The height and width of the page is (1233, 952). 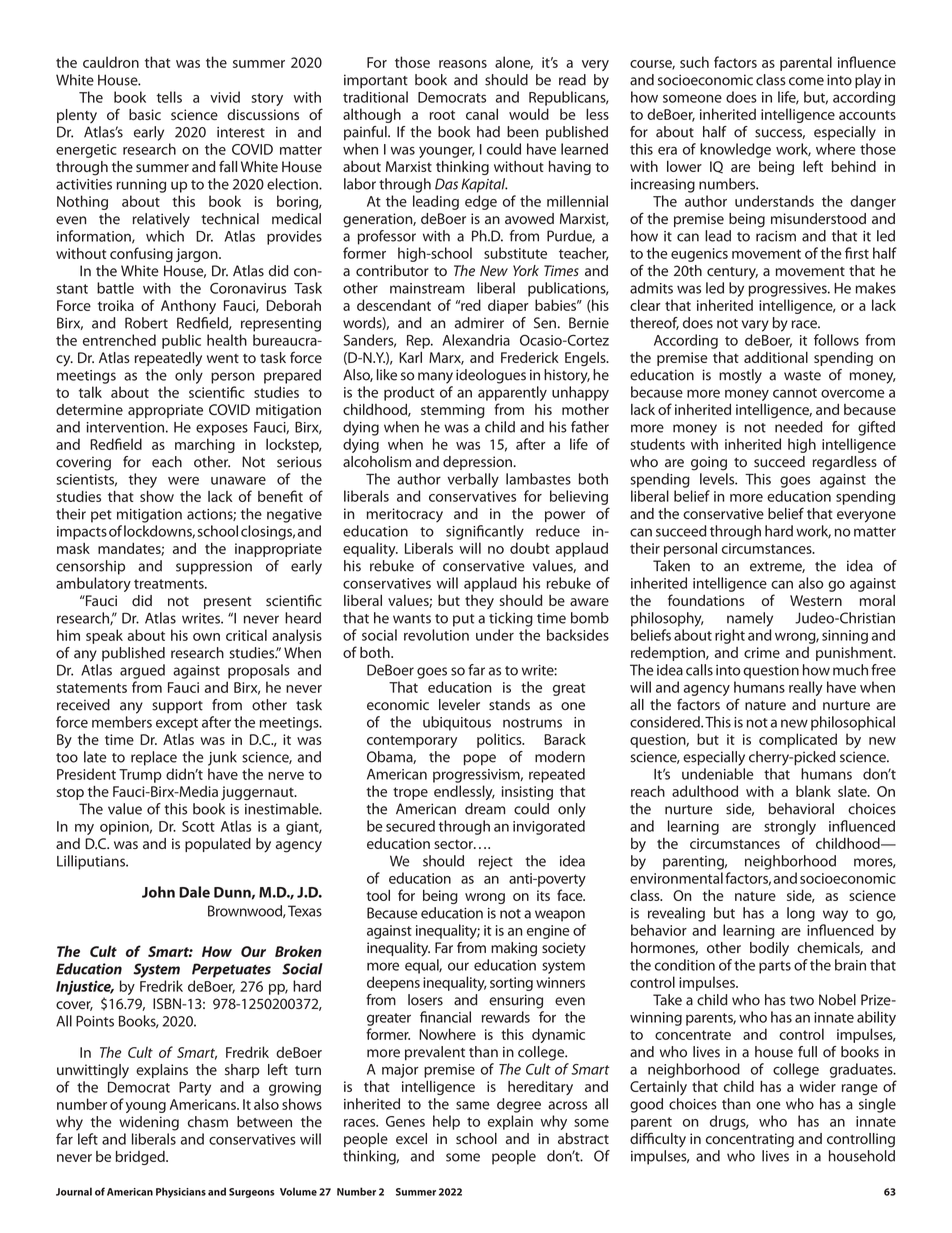 I want to click on help, so click(x=446, y=1122).
